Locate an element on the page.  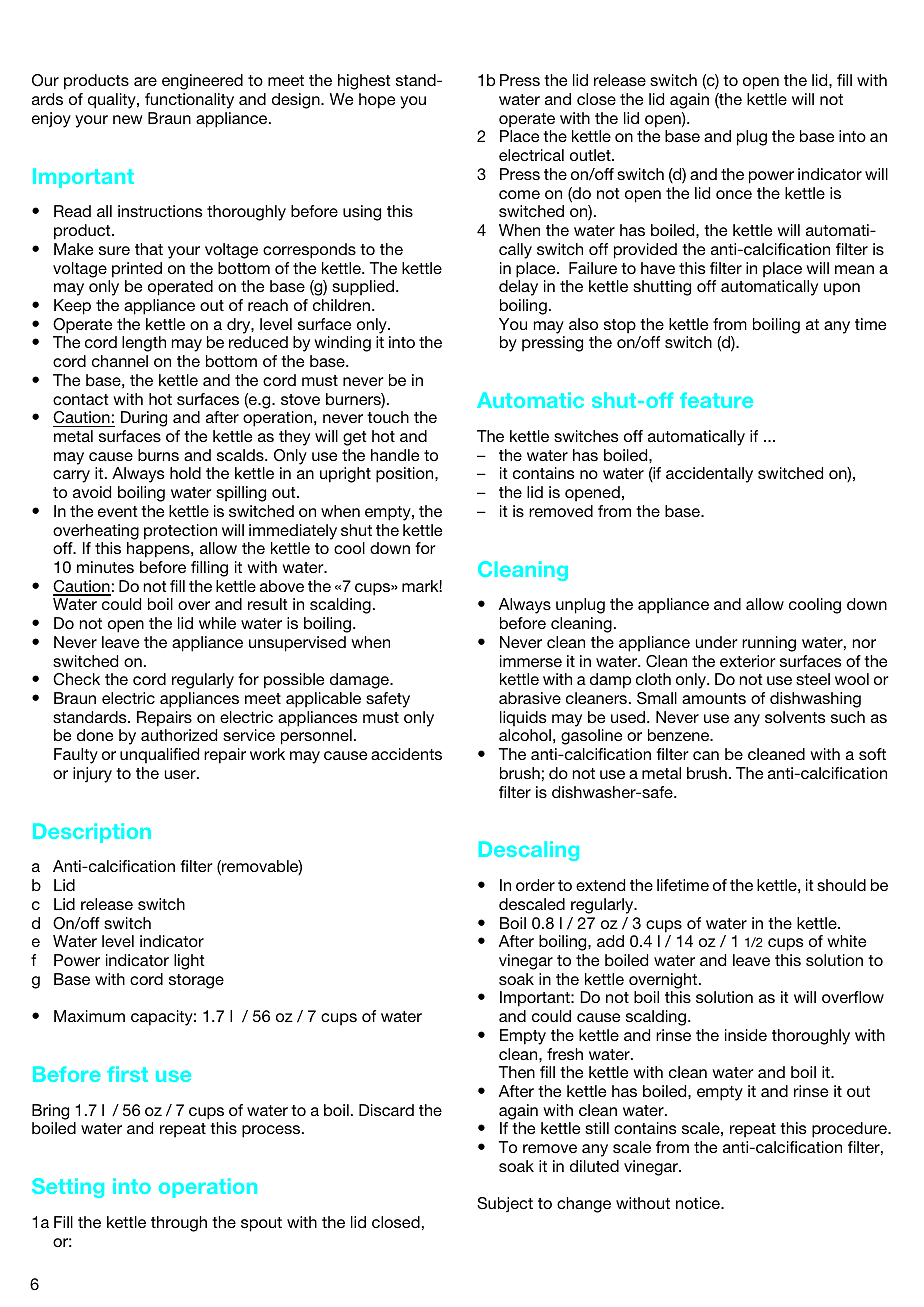
Subject is located at coordinates (505, 1204).
